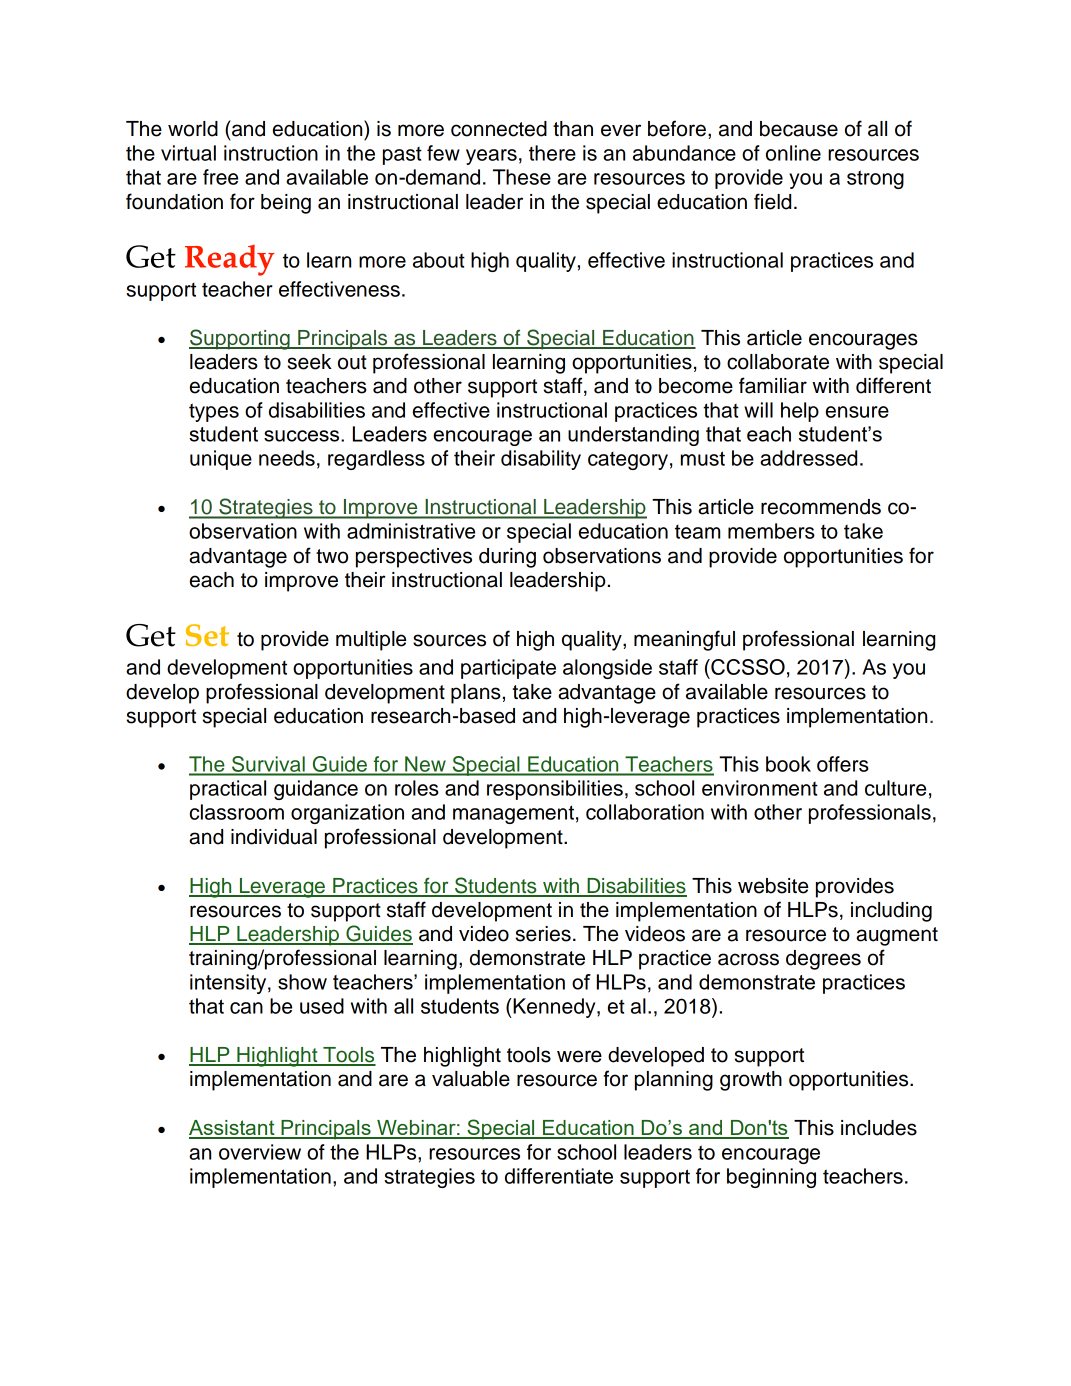 The height and width of the image is (1386, 1071). I want to click on valuable, so click(471, 1079).
